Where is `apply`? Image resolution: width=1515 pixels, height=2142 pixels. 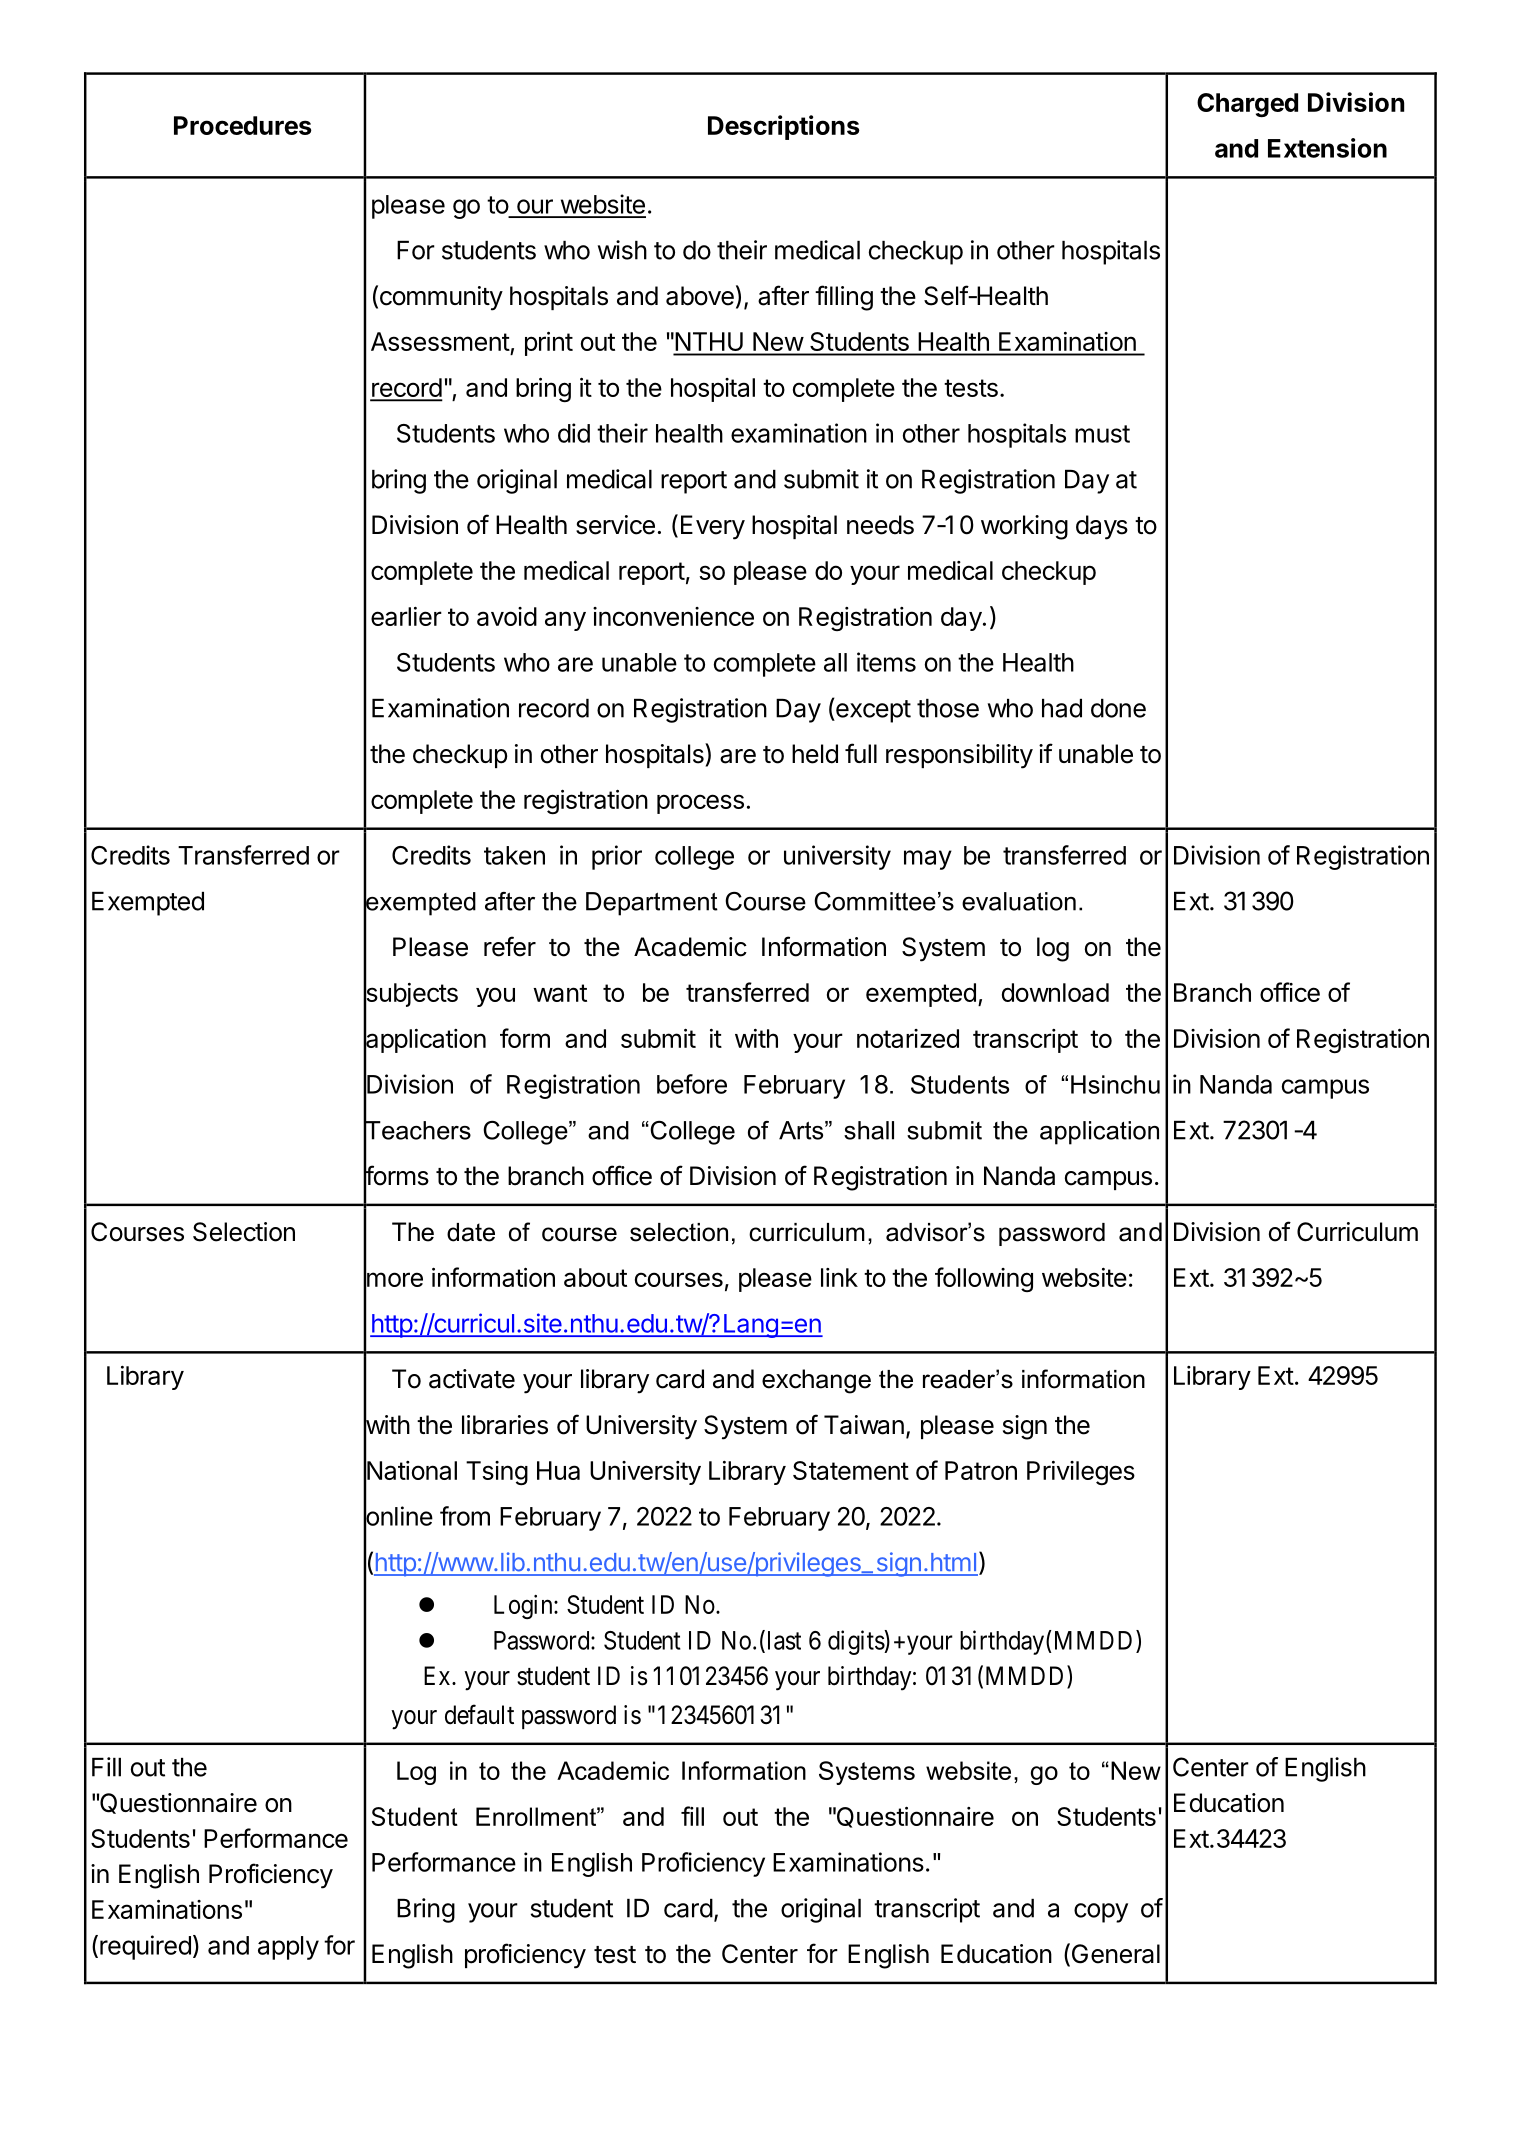
apply is located at coordinates (288, 1948).
